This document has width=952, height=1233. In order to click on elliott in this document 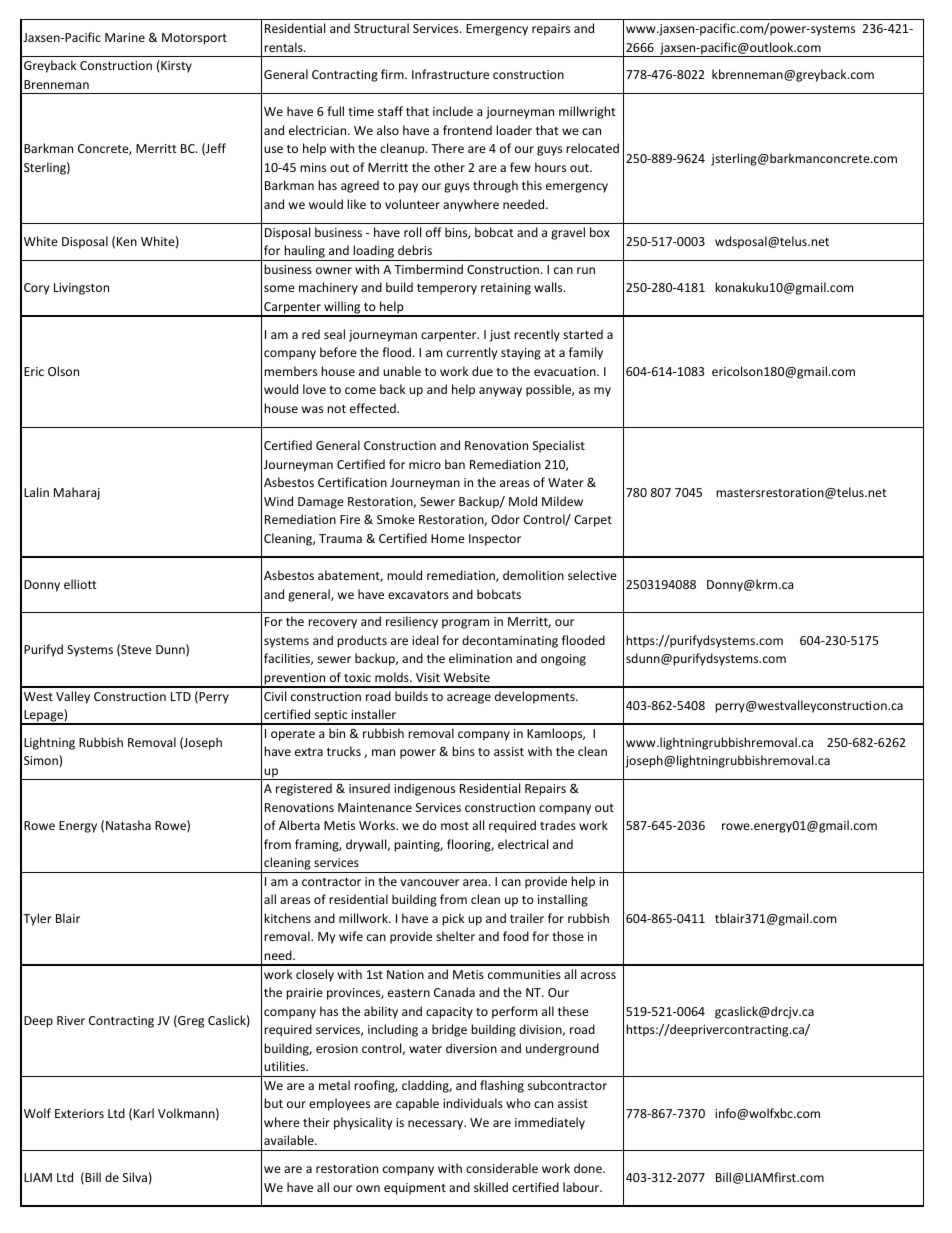, I will do `click(80, 584)`.
